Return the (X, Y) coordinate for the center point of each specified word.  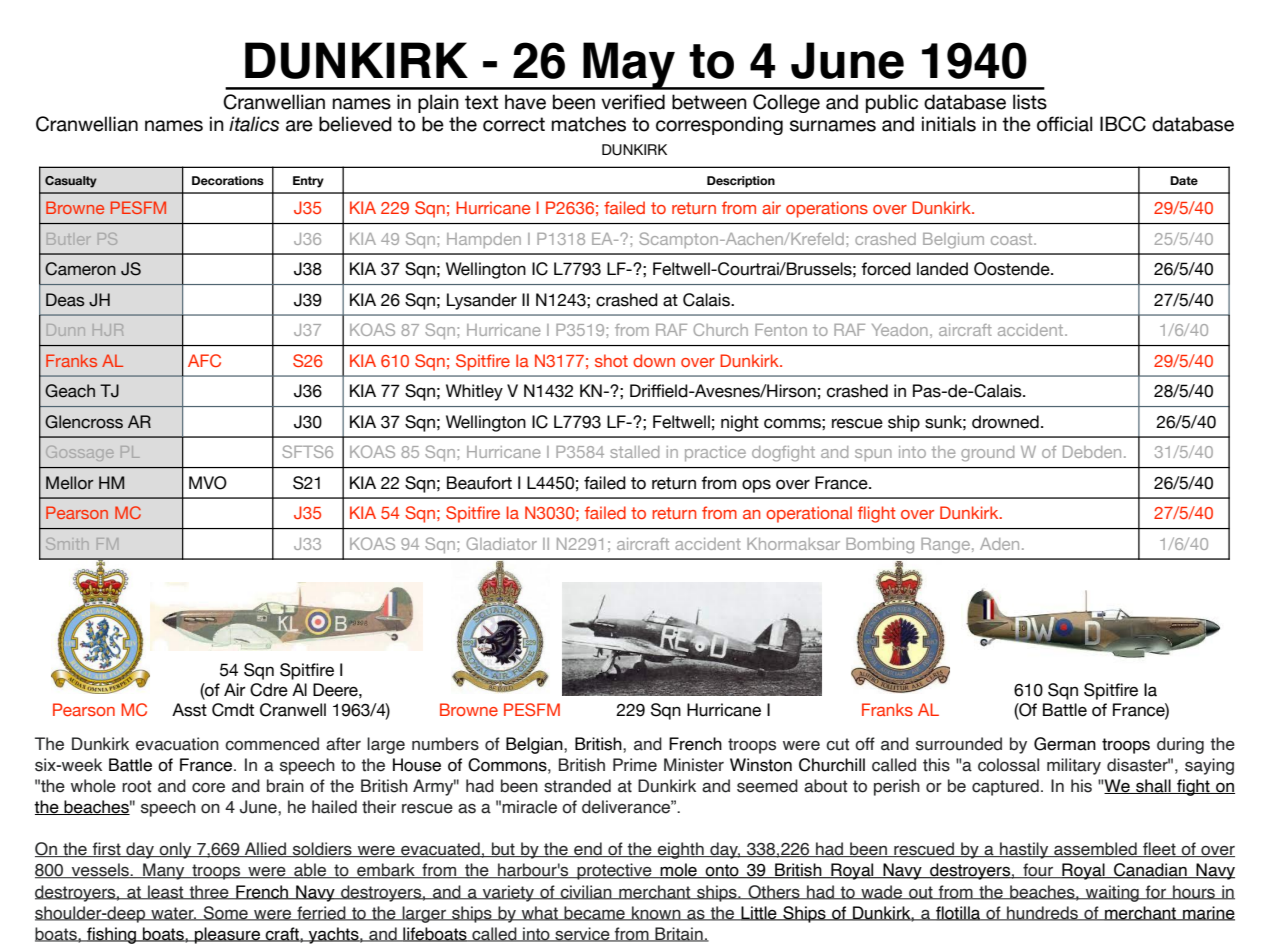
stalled (634, 452)
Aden (999, 544)
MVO (208, 483)
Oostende (1013, 269)
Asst (189, 710)
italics (254, 124)
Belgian (535, 745)
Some (226, 913)
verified (633, 102)
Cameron (80, 269)
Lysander (482, 301)
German (1065, 744)
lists (1030, 102)
